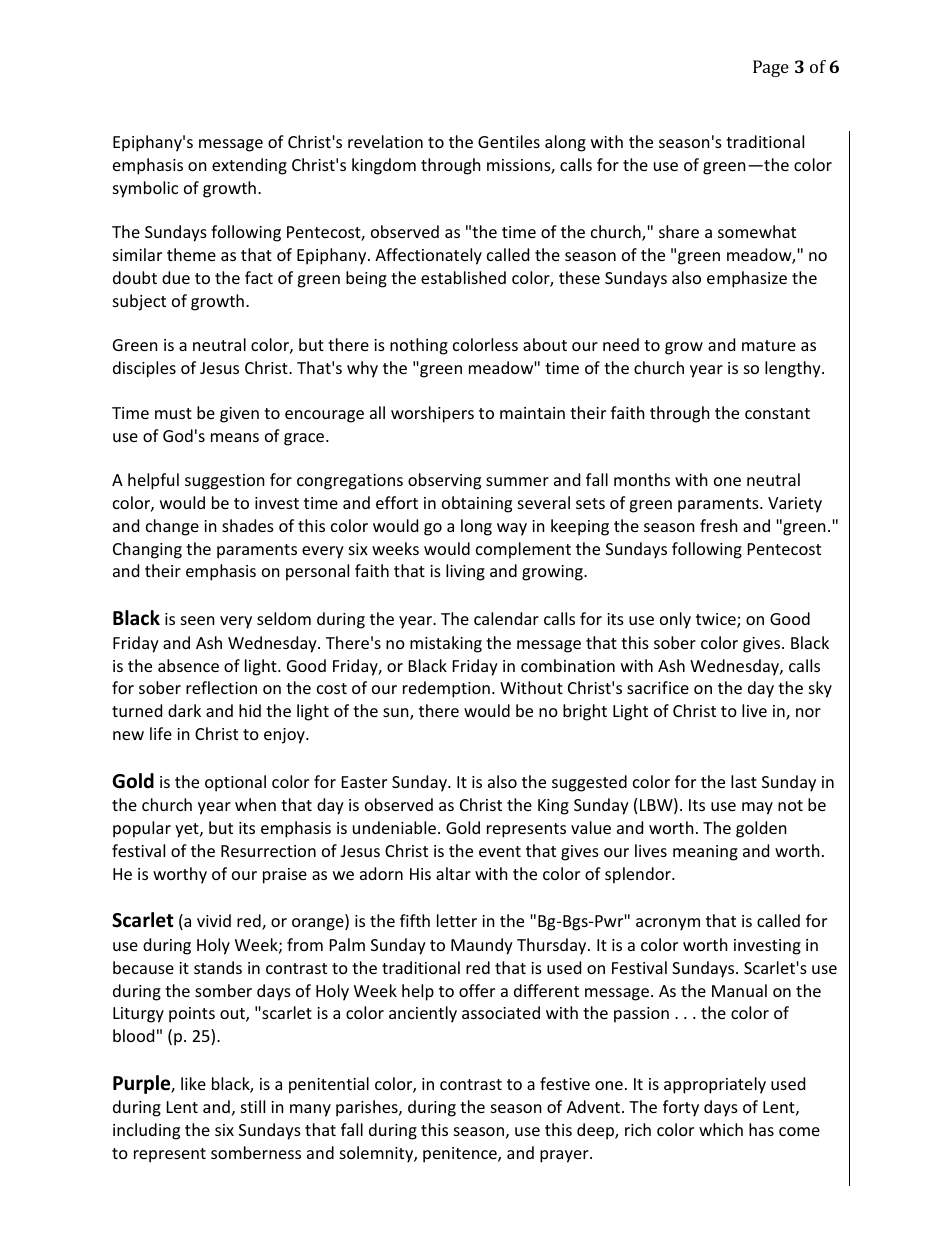 The image size is (952, 1233). I want to click on extending, so click(249, 166).
